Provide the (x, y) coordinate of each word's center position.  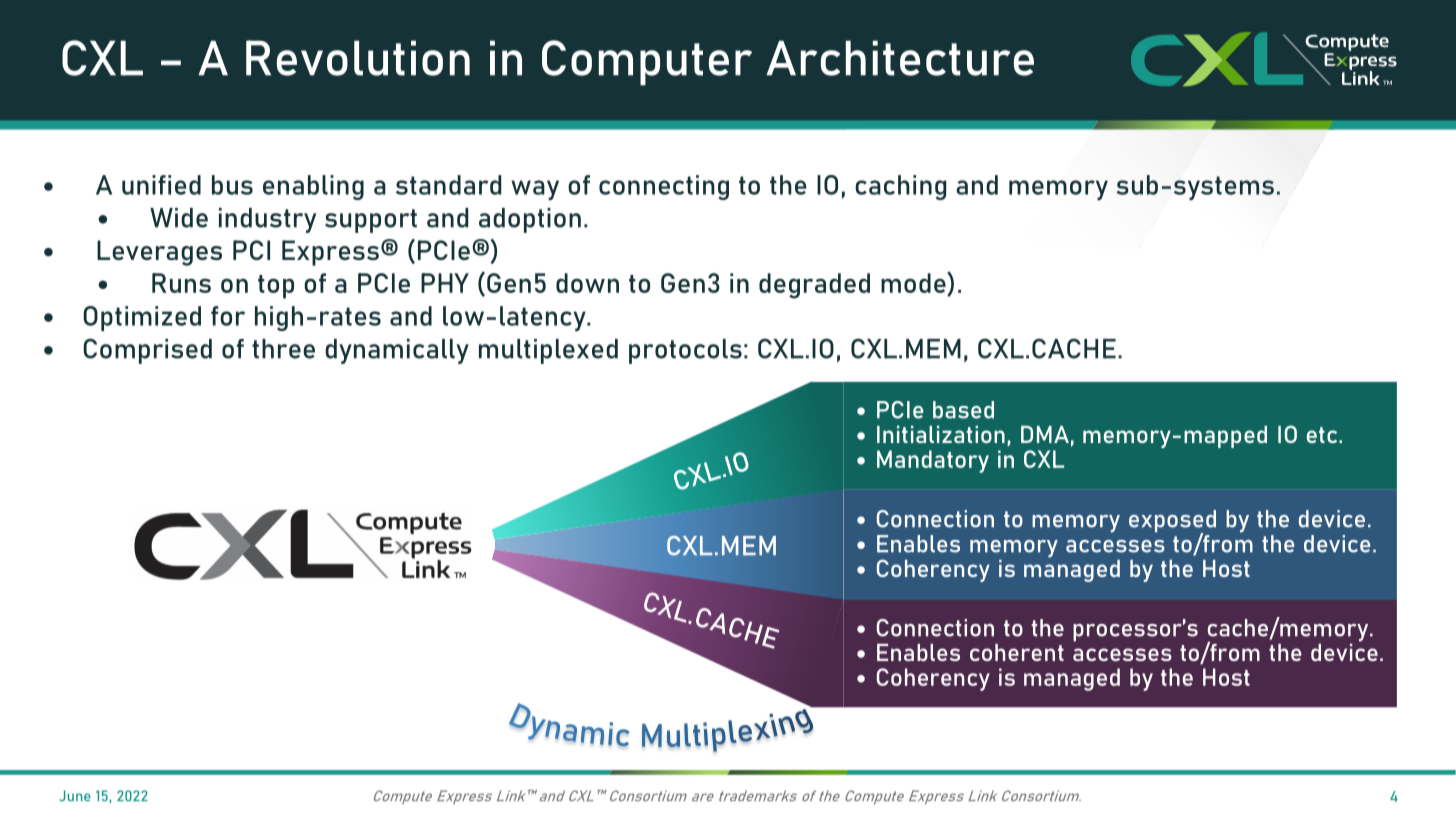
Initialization (941, 434)
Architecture (900, 58)
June (75, 796)
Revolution (358, 58)
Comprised (147, 351)
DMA (1045, 434)
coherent (1017, 652)
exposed (1172, 522)
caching (900, 187)
